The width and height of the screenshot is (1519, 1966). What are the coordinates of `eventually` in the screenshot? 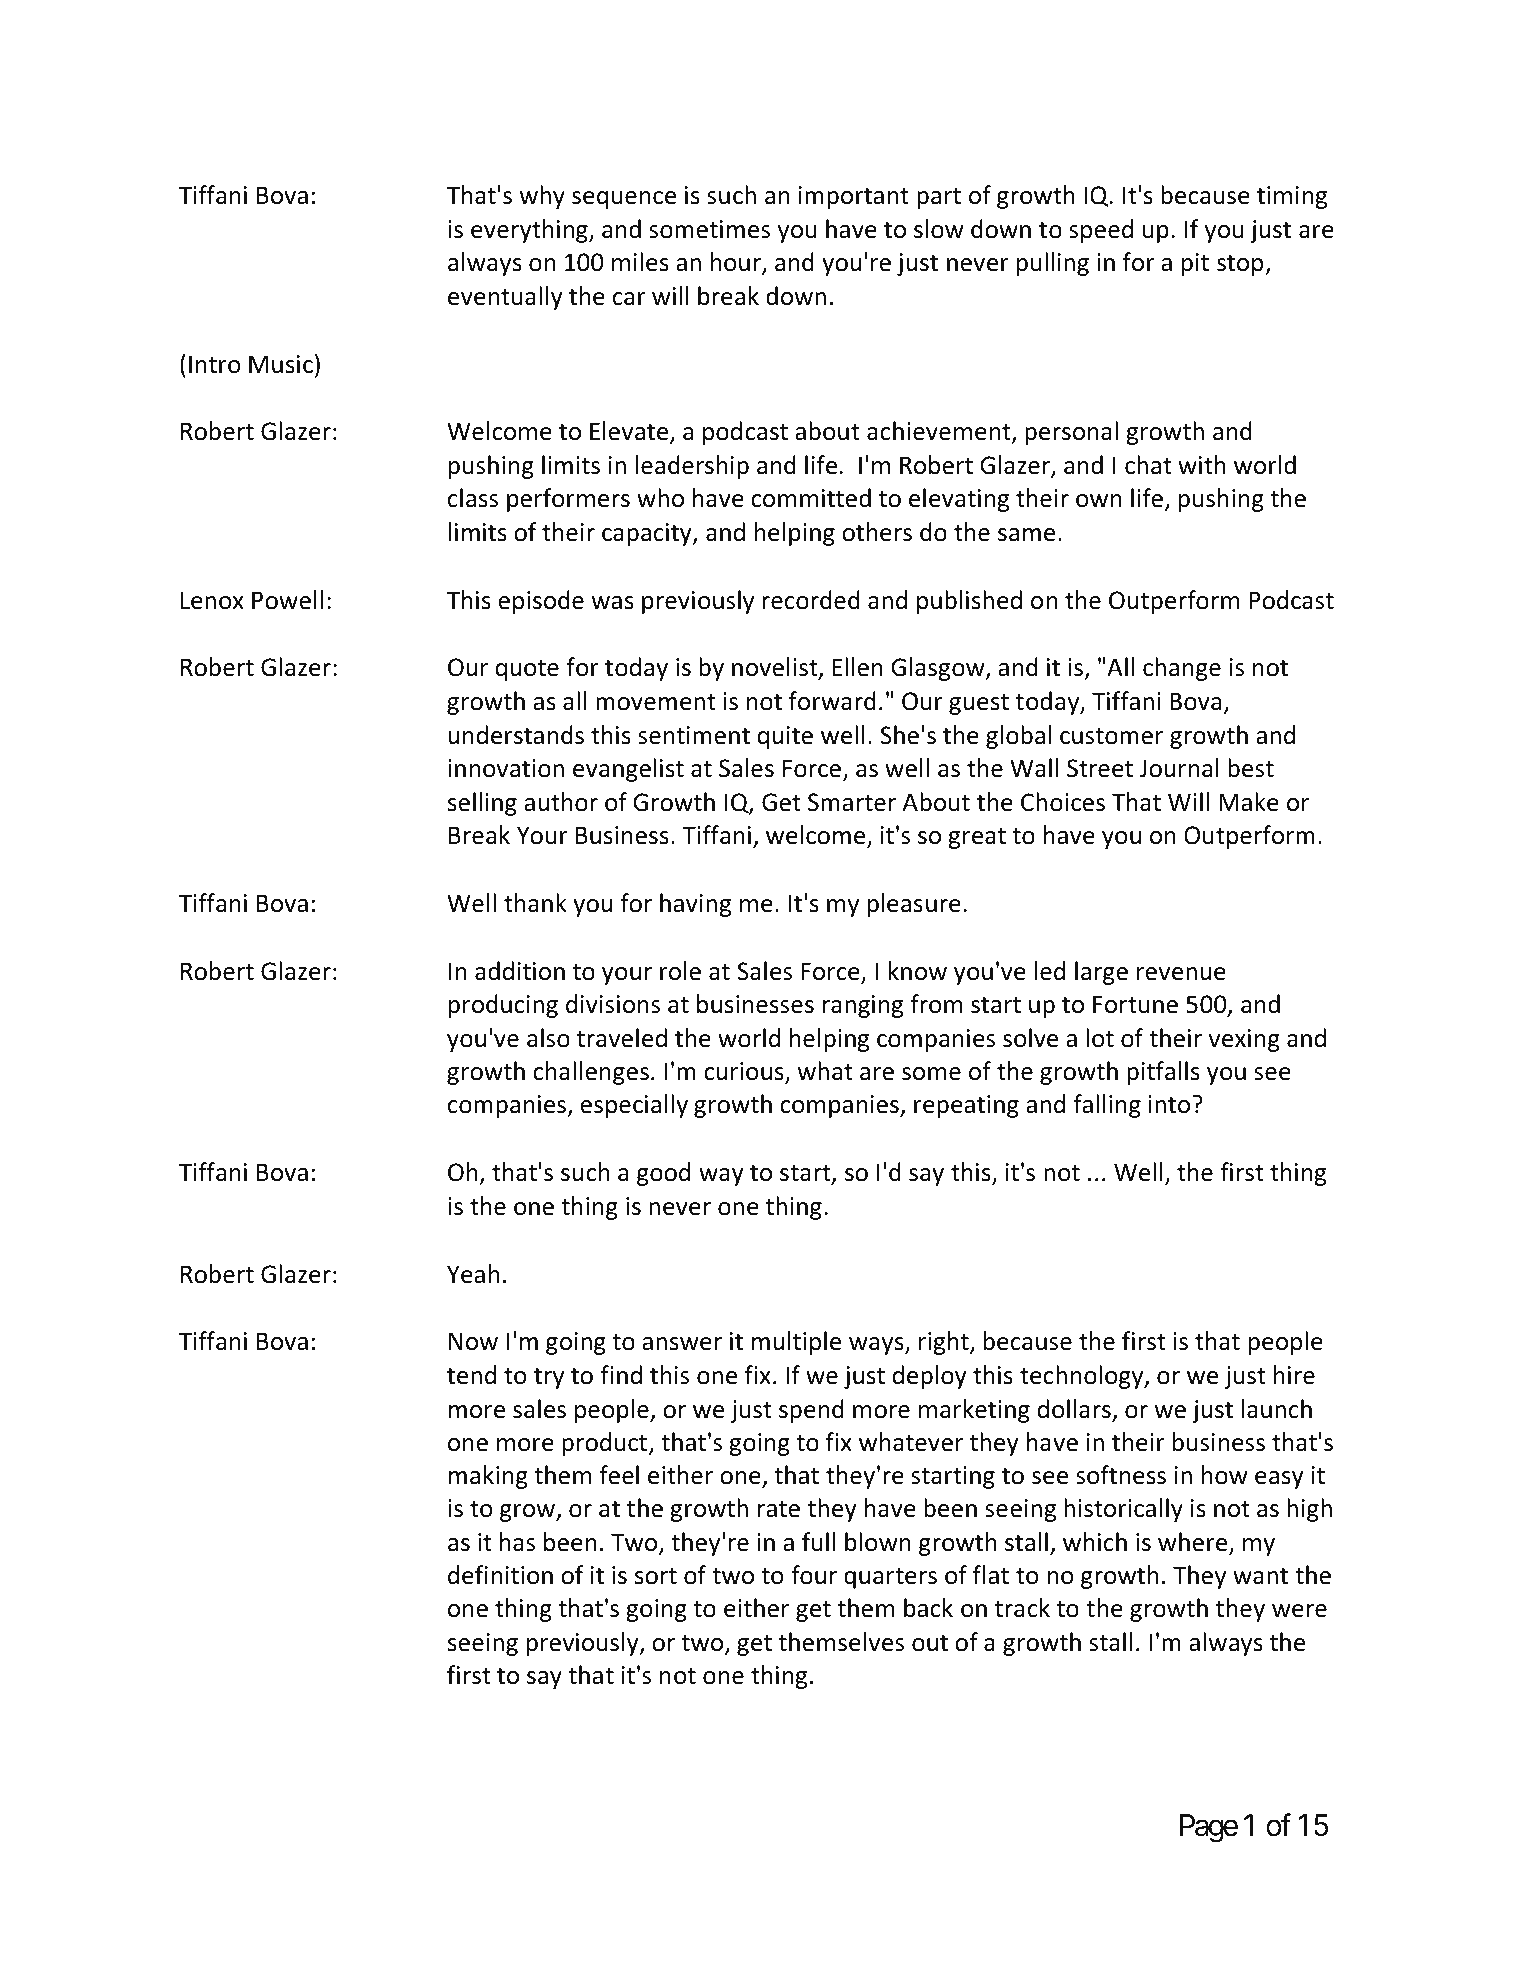 It's located at (505, 298).
